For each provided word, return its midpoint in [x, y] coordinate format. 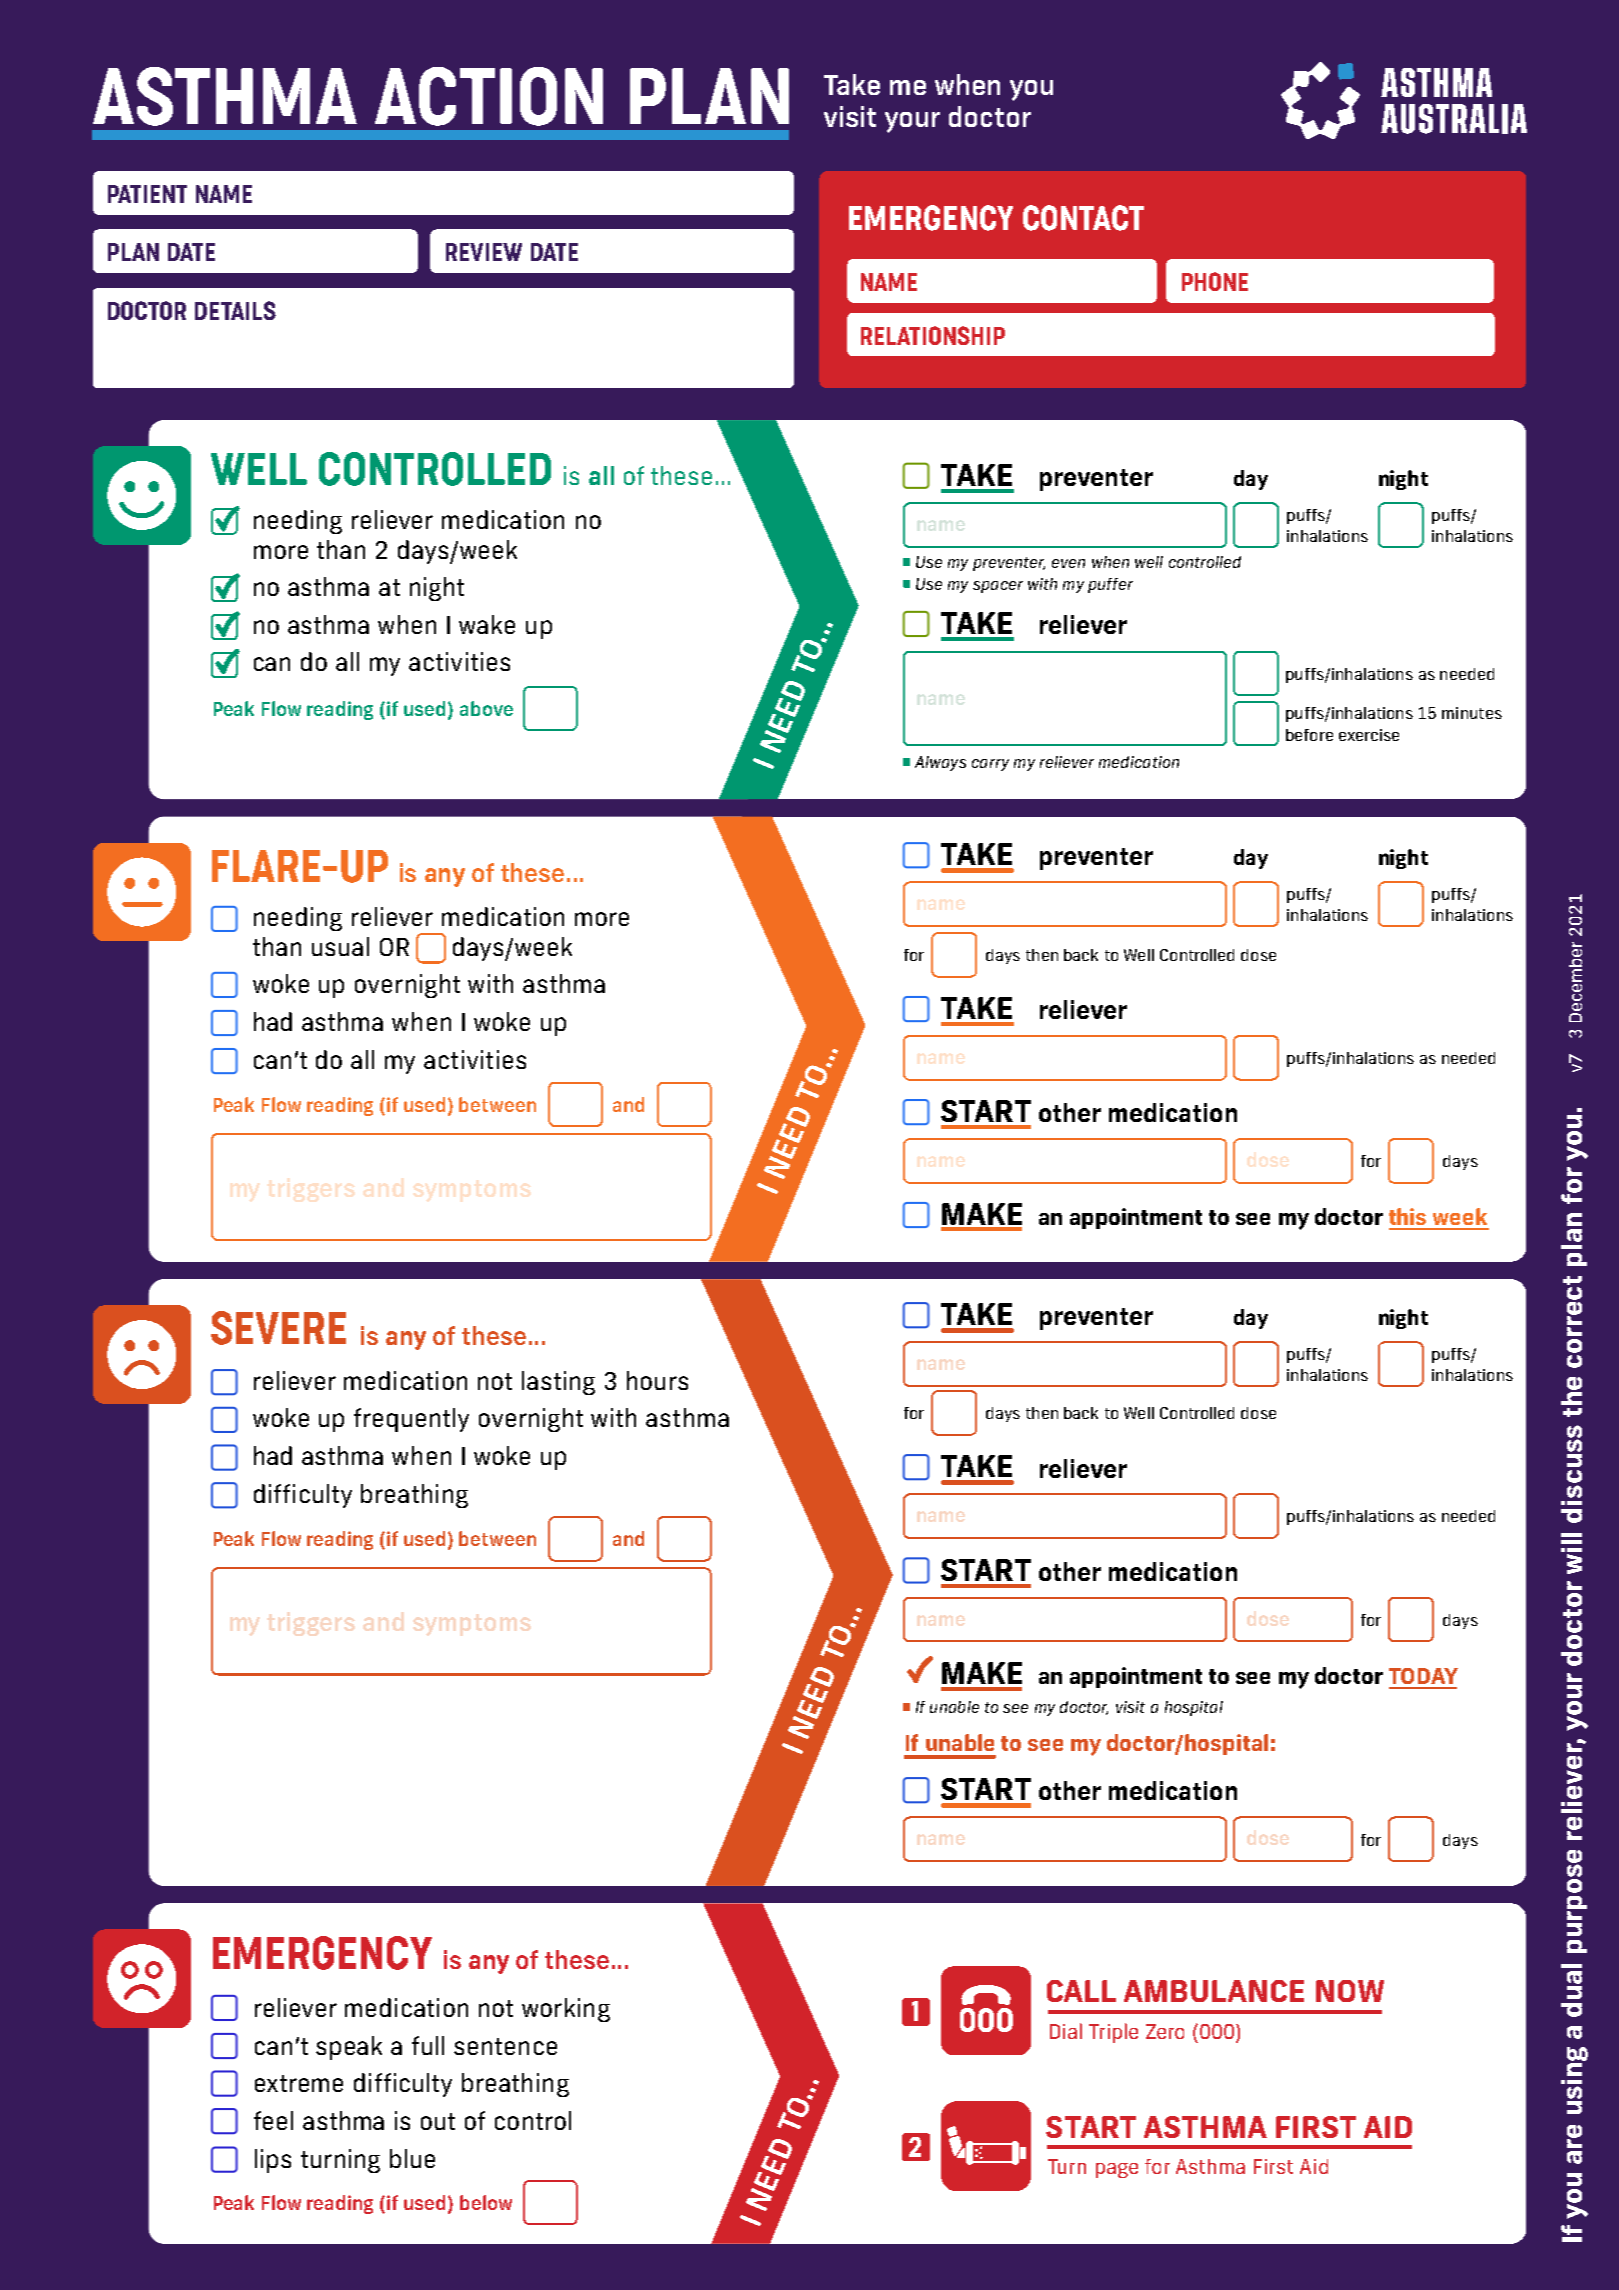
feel [273, 2120]
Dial [1066, 2031]
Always [940, 763]
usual [340, 946]
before [1309, 735]
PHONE [1215, 281]
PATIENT [147, 194]
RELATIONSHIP [933, 335]
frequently [411, 1420]
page [1117, 2170]
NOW [1350, 1991]
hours [657, 1380]
